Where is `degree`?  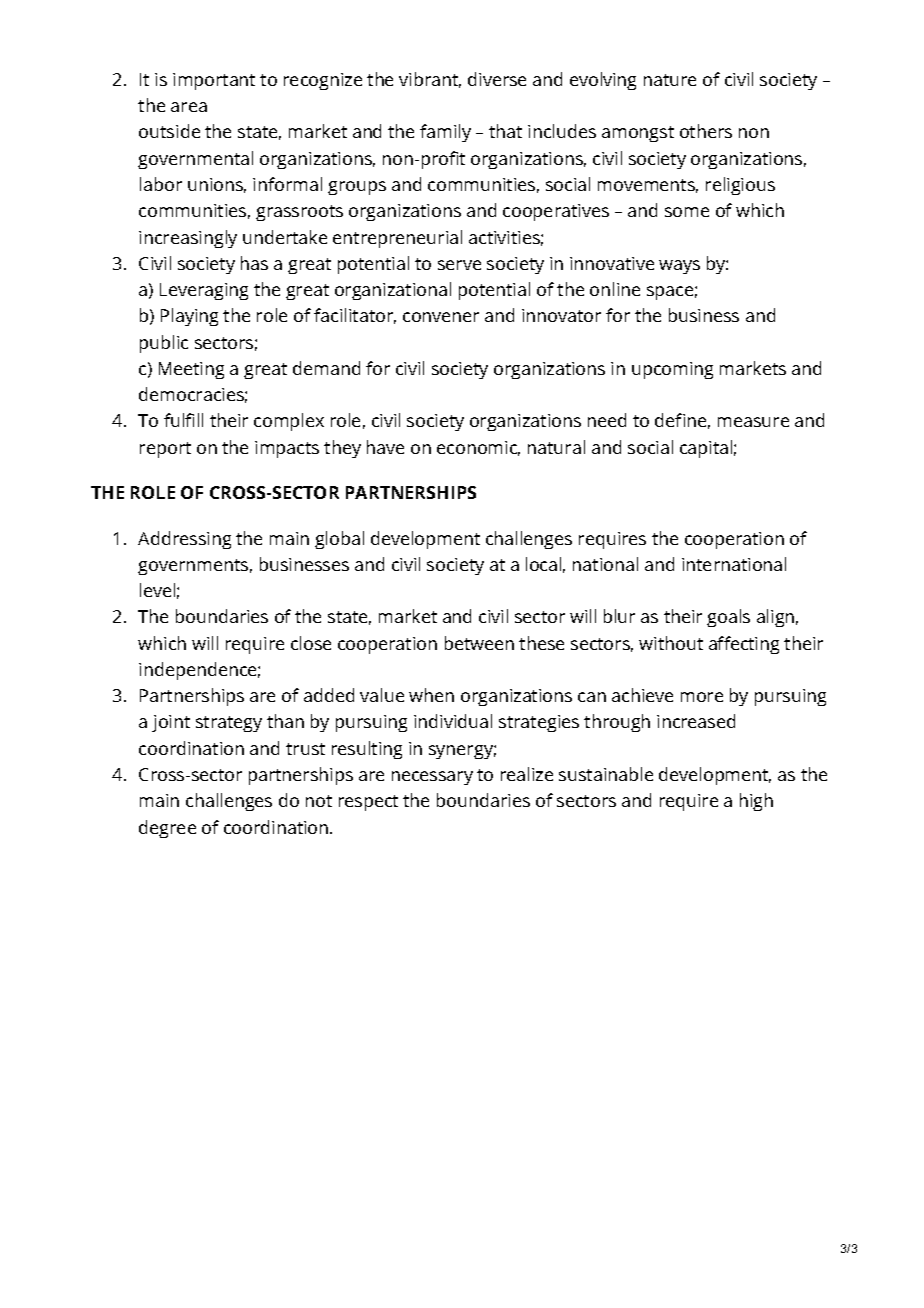 degree is located at coordinates (167, 829).
